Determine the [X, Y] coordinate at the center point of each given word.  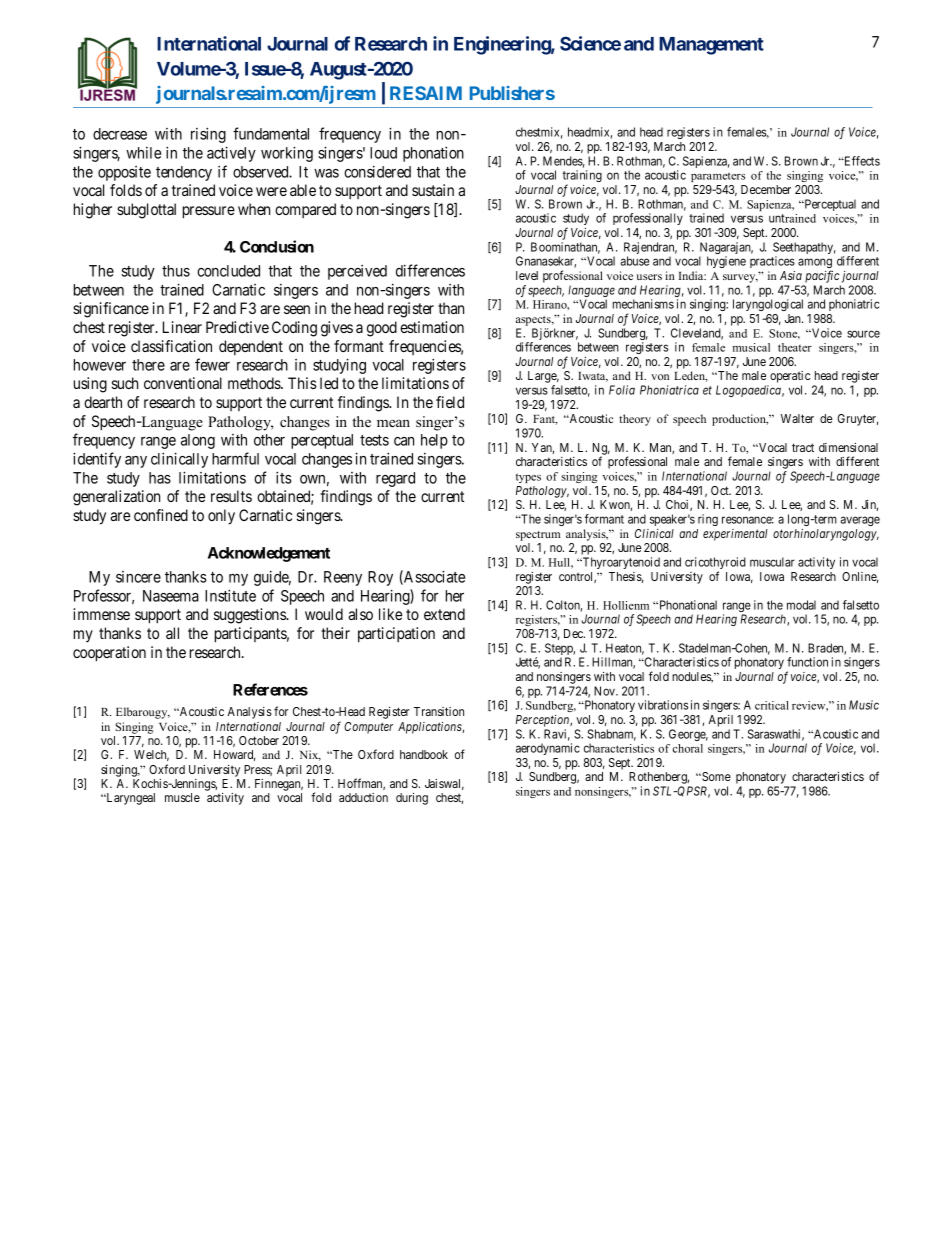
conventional [183, 383]
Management [711, 46]
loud [383, 153]
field [450, 402]
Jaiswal [444, 784]
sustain [433, 190]
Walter [797, 418]
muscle [182, 797]
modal [801, 605]
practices [772, 262]
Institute [230, 595]
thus [176, 271]
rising [208, 135]
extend [444, 614]
